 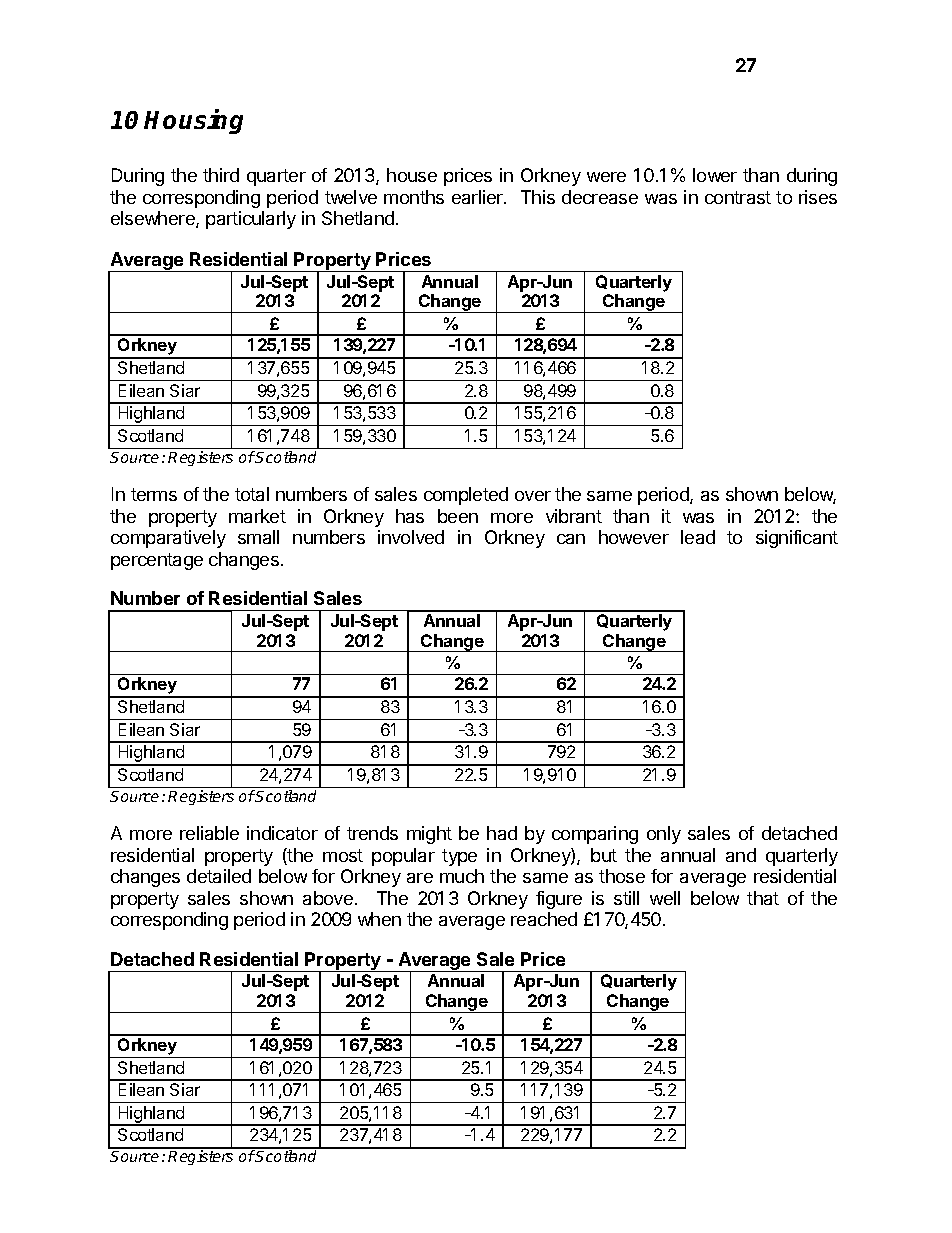 What do you see at coordinates (458, 516) in the screenshot?
I see `been` at bounding box center [458, 516].
